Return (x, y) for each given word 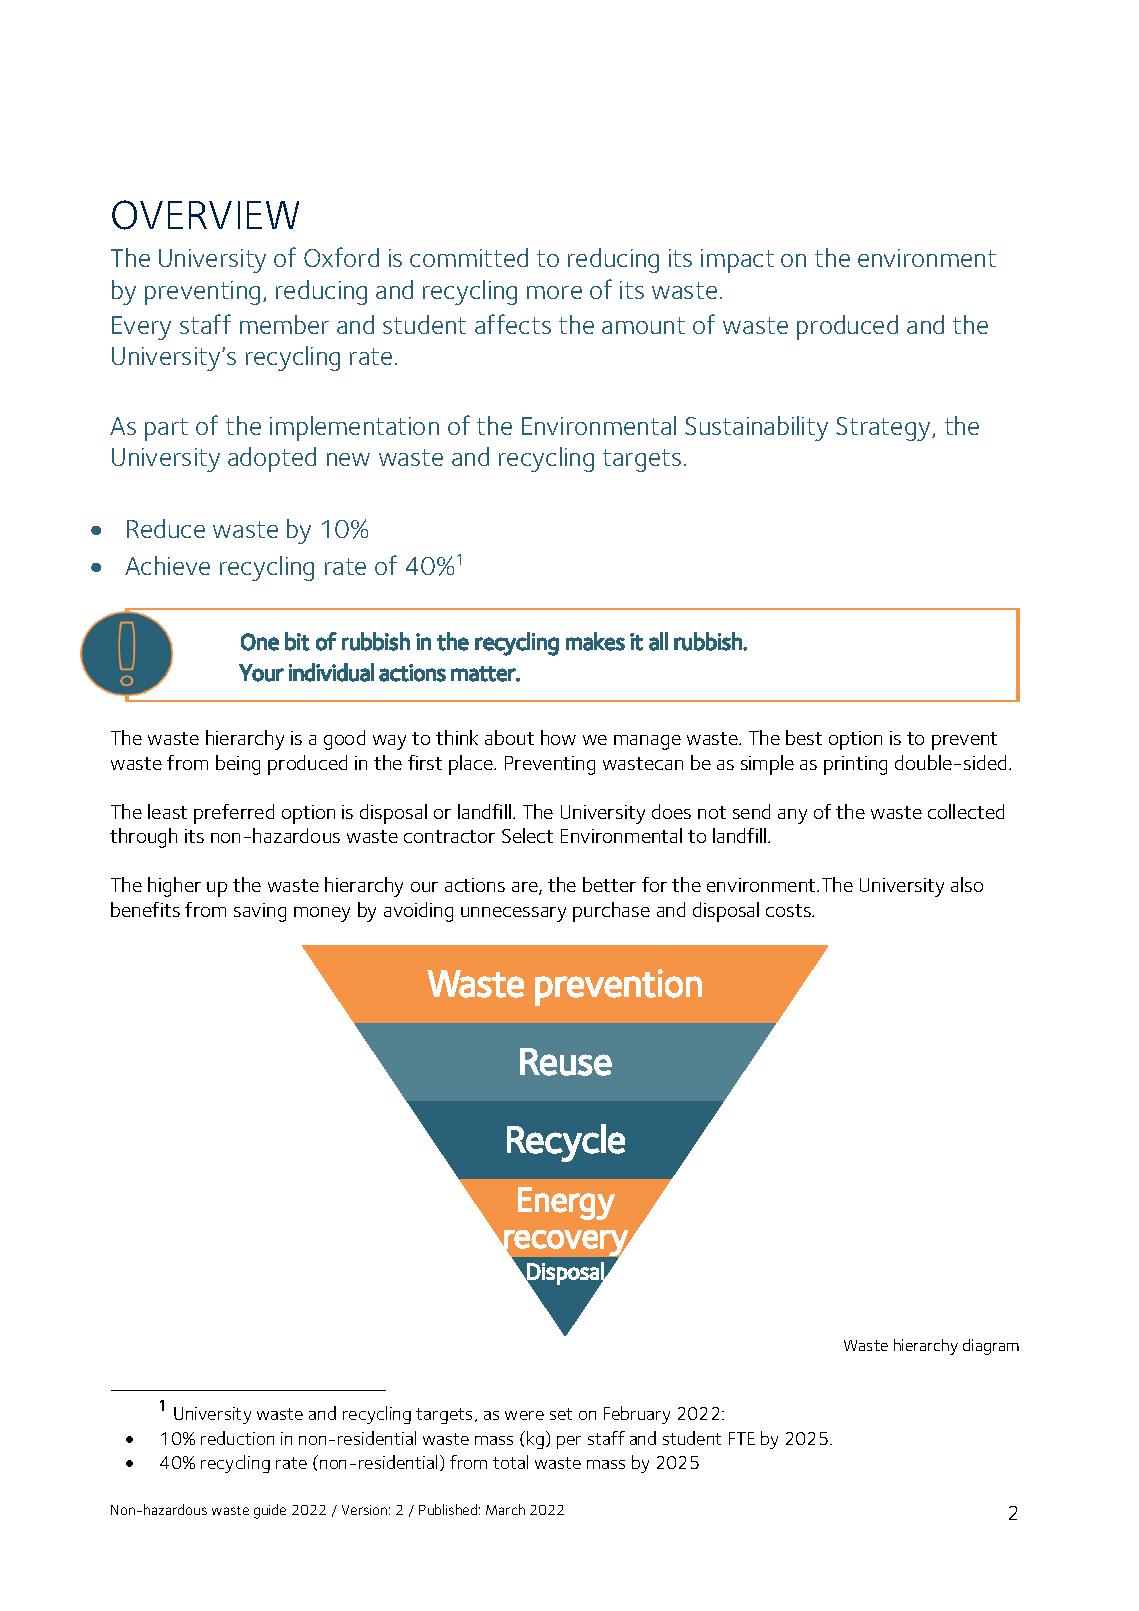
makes (595, 641)
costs (789, 910)
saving (260, 912)
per (569, 1442)
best (804, 737)
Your (261, 673)
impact (737, 261)
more (554, 292)
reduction (237, 1438)
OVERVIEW (205, 215)
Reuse (566, 1062)
